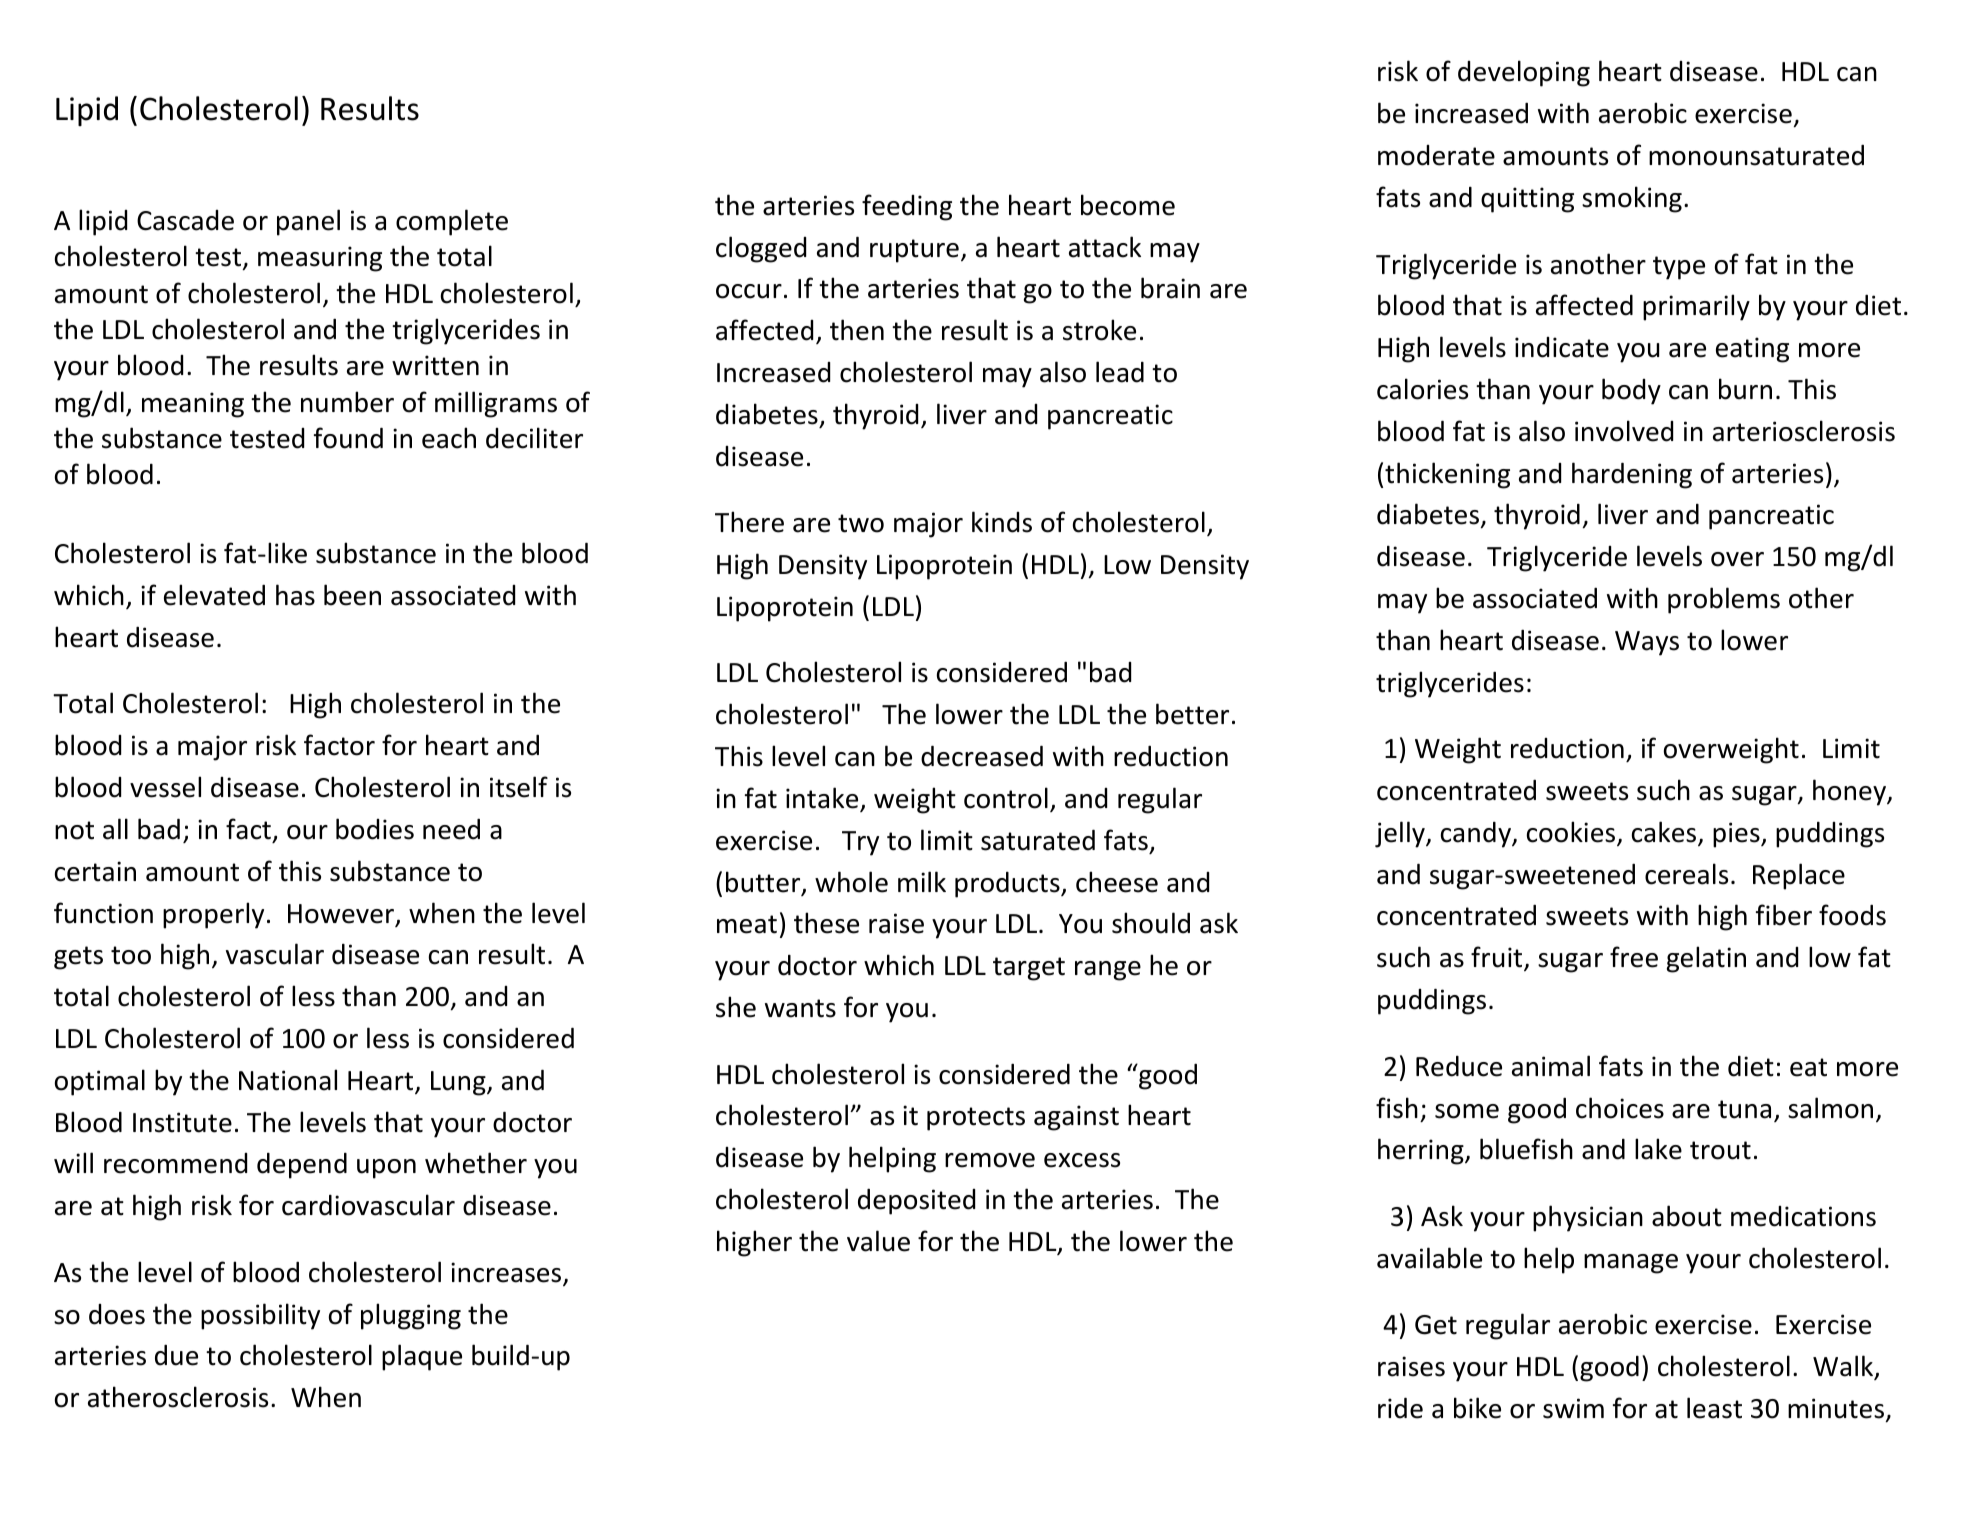 This page has width=1966, height=1519. Describe the element at coordinates (1665, 833) in the page. I see `cakes` at that location.
